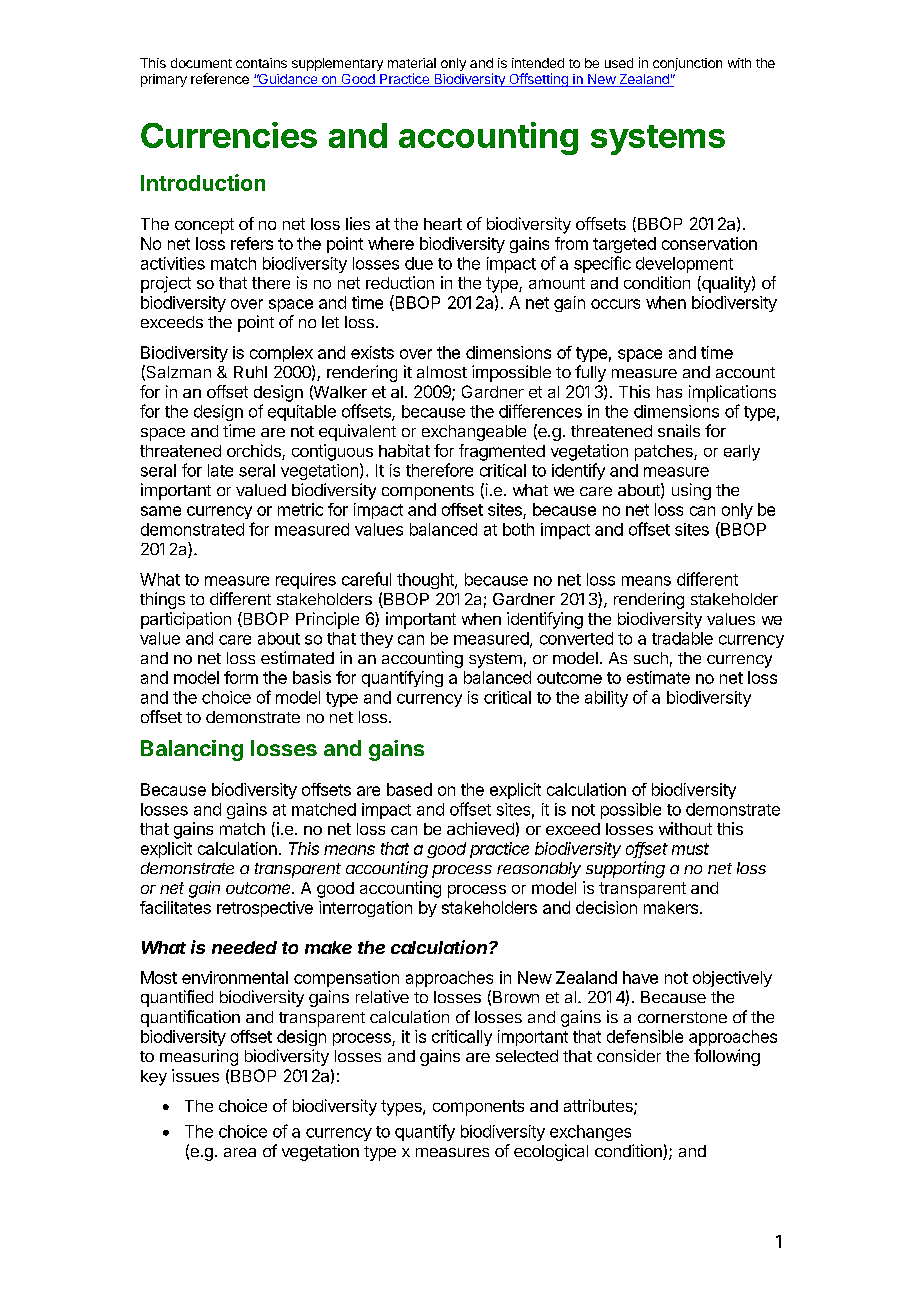 This document has height=1308, width=924. What do you see at coordinates (682, 638) in the document?
I see `tradable` at bounding box center [682, 638].
